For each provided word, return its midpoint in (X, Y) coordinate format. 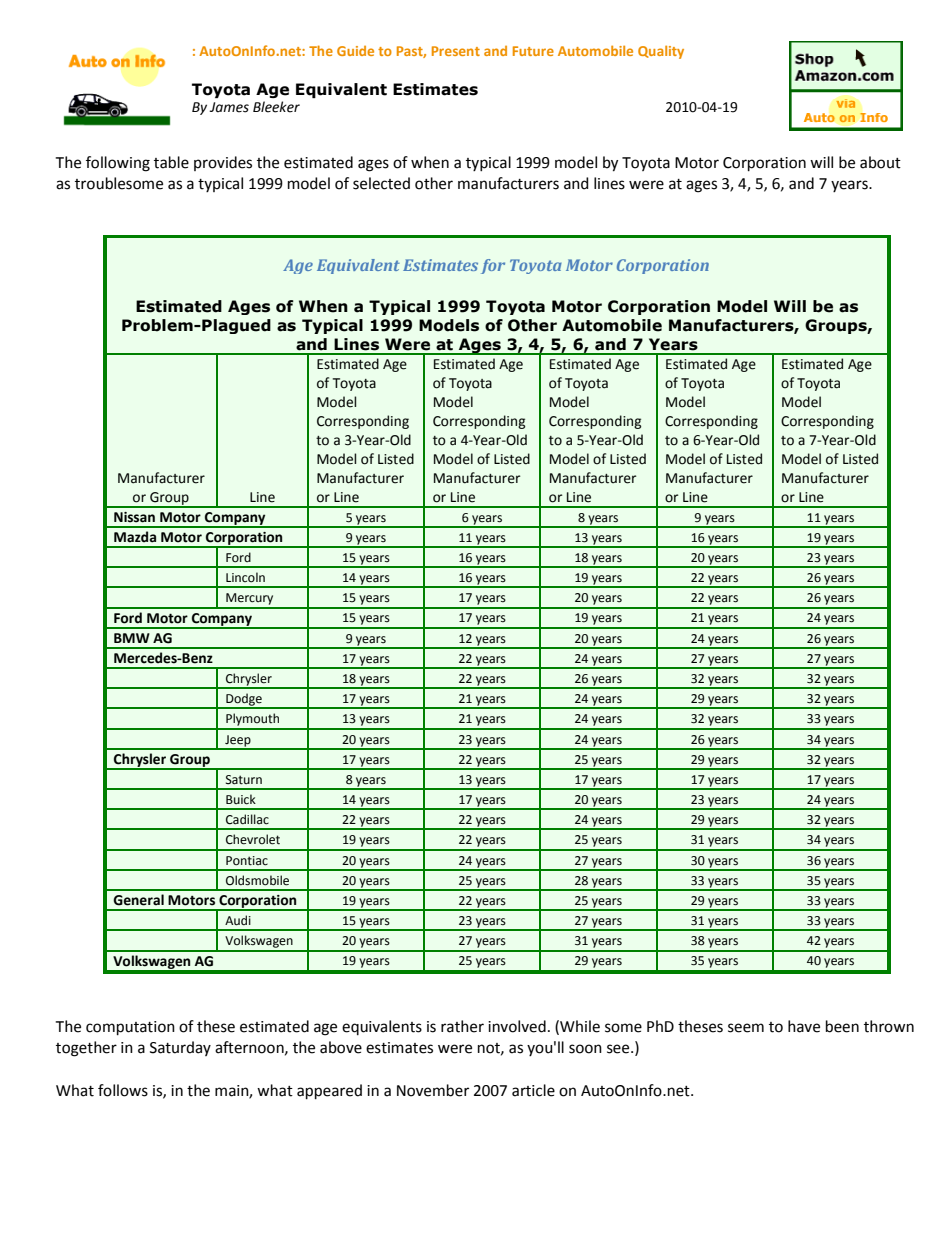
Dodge (244, 700)
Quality (661, 52)
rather (462, 1026)
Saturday (180, 1048)
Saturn (244, 780)
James (229, 107)
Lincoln (245, 577)
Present (456, 51)
